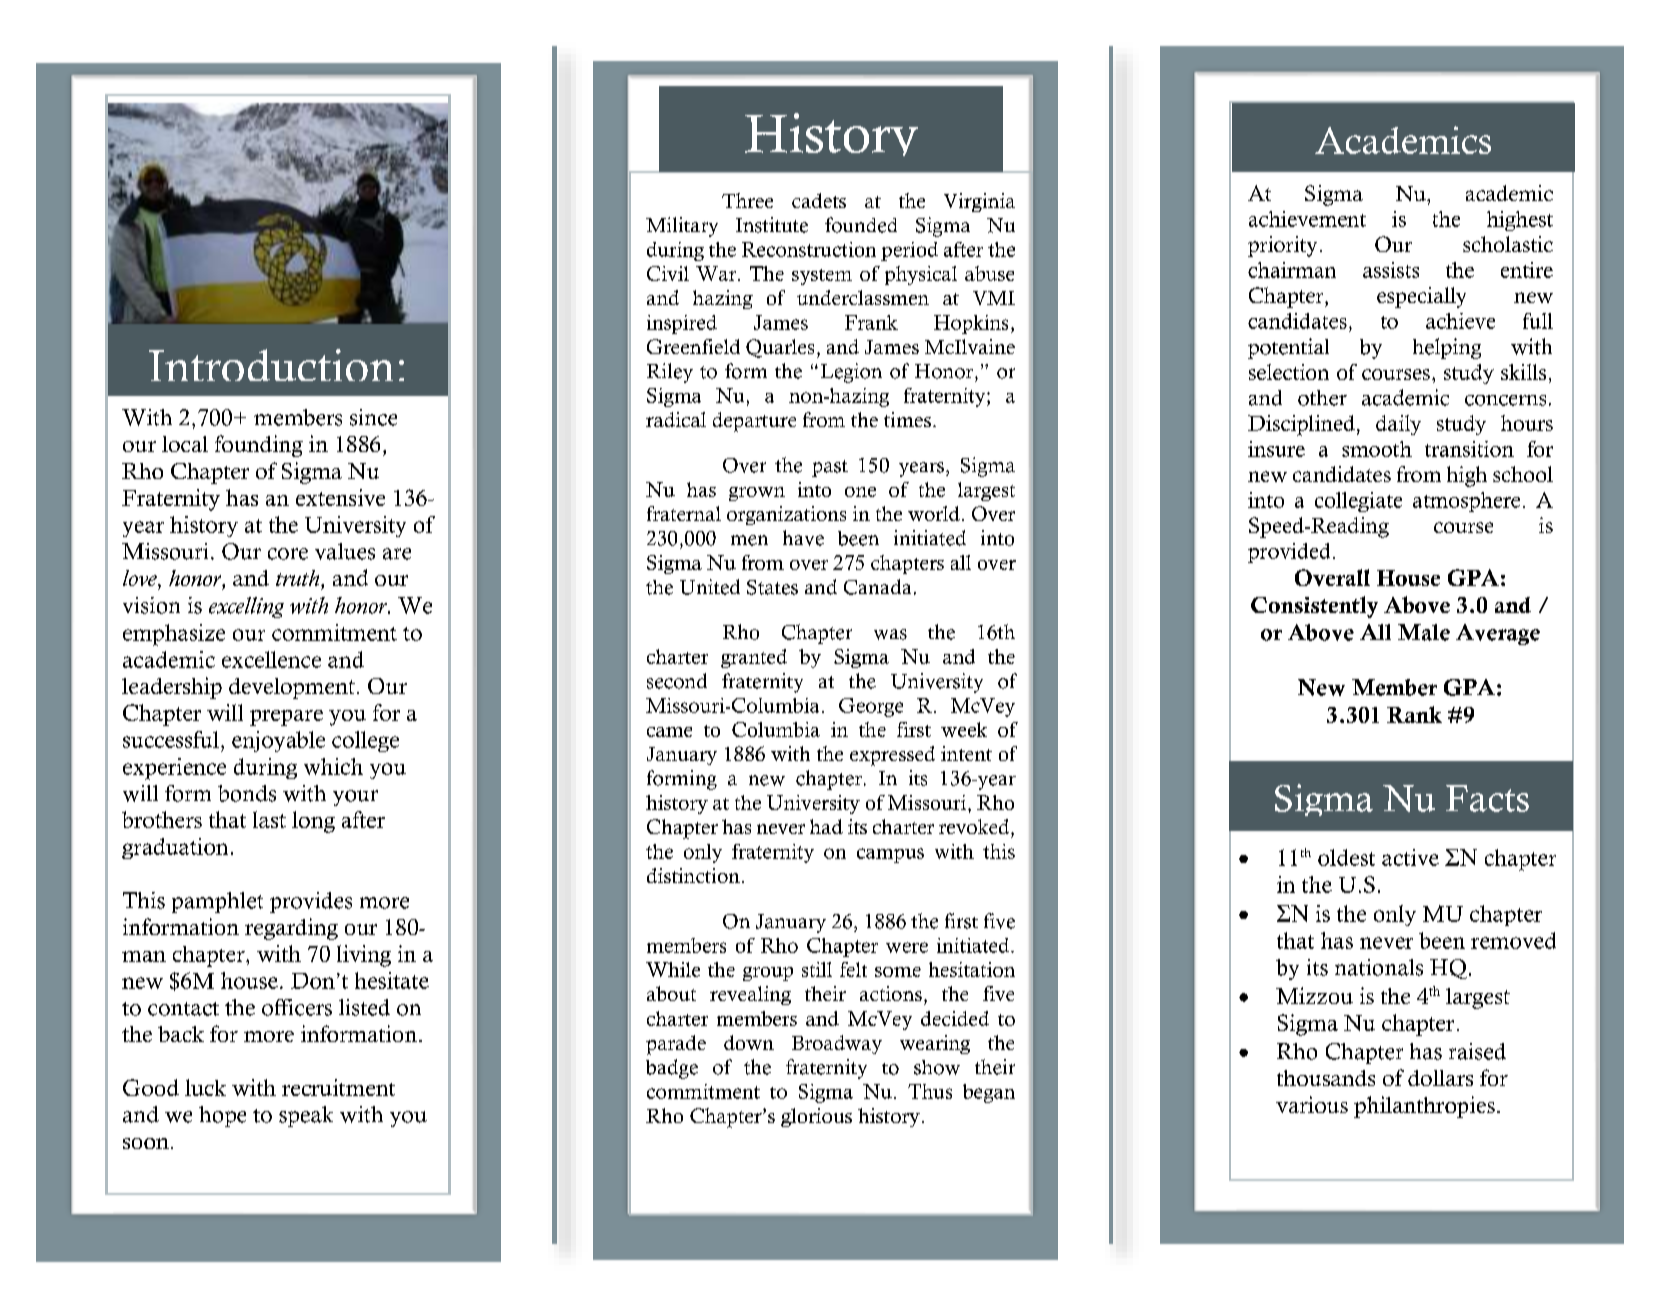 This screenshot has width=1670, height=1290. I want to click on founded, so click(861, 225).
